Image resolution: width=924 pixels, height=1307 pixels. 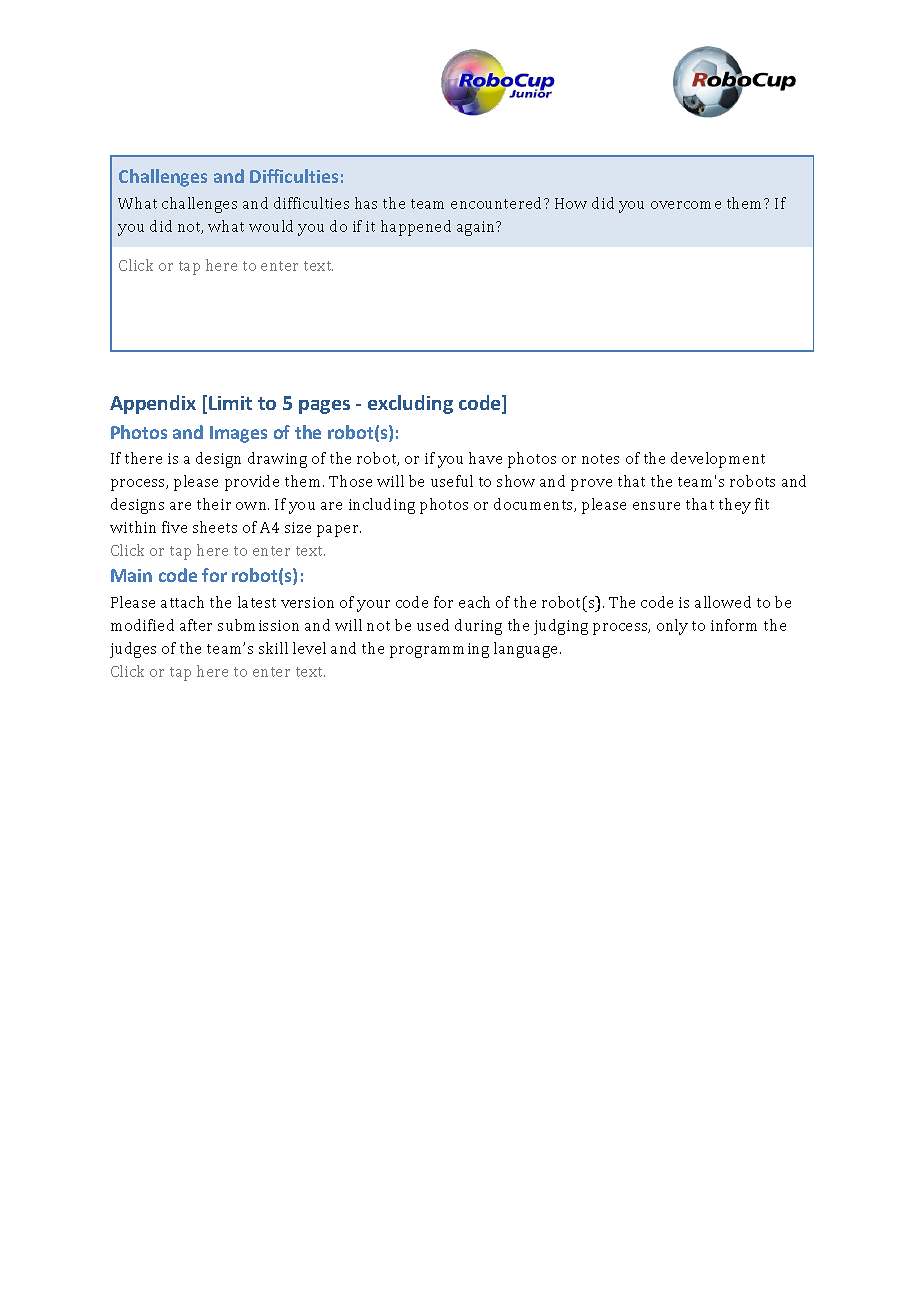 What do you see at coordinates (230, 403) in the document?
I see `Limit` at bounding box center [230, 403].
